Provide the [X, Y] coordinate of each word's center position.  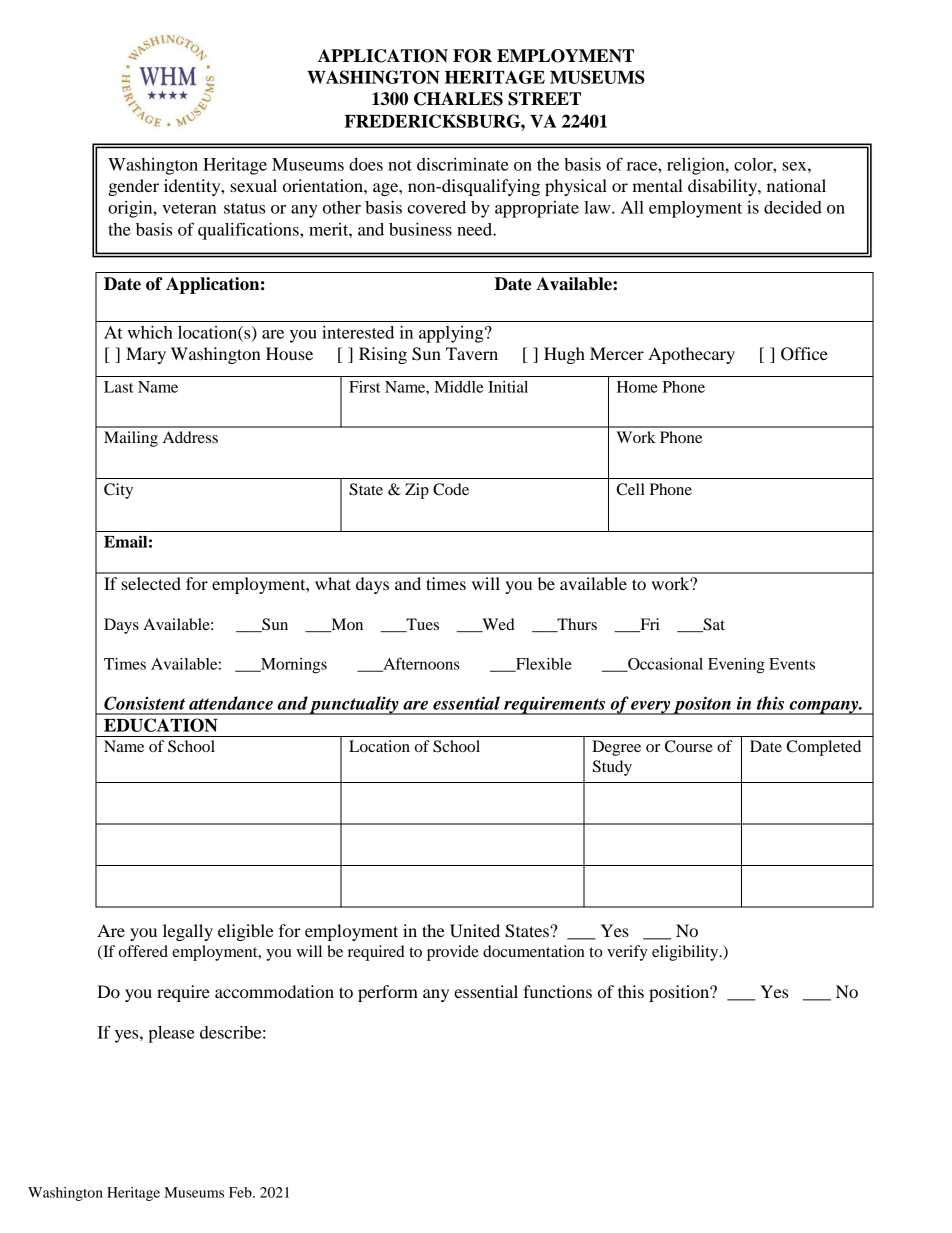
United [475, 931]
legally [188, 932]
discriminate [463, 164]
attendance [231, 703]
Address [190, 437]
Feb [241, 1192]
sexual [253, 185]
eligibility [686, 953]
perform [388, 993]
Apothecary [691, 355]
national [796, 185]
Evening [736, 666]
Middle [458, 387]
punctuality [354, 705]
